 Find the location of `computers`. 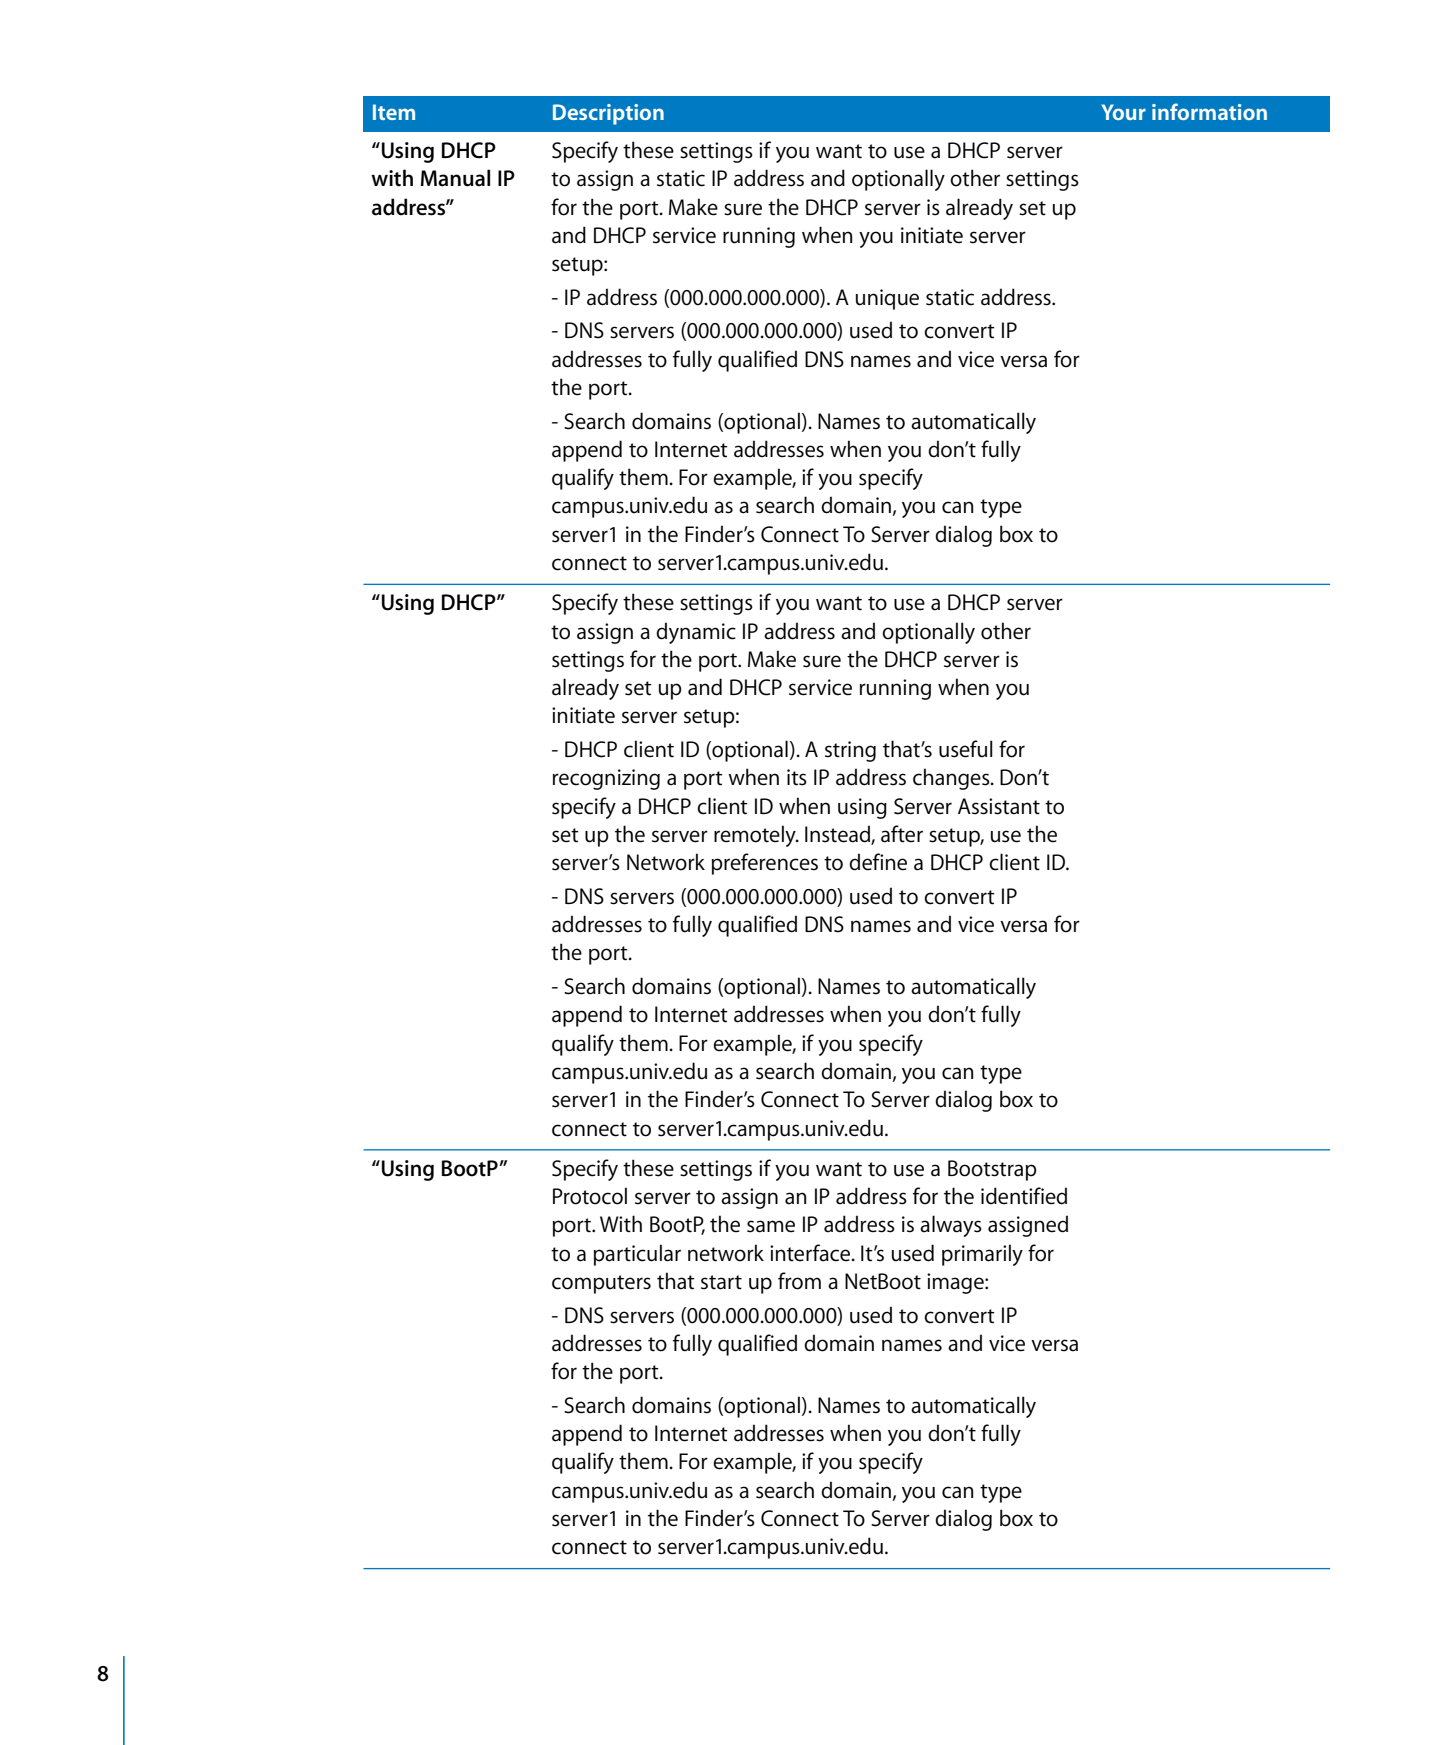

computers is located at coordinates (601, 1284).
